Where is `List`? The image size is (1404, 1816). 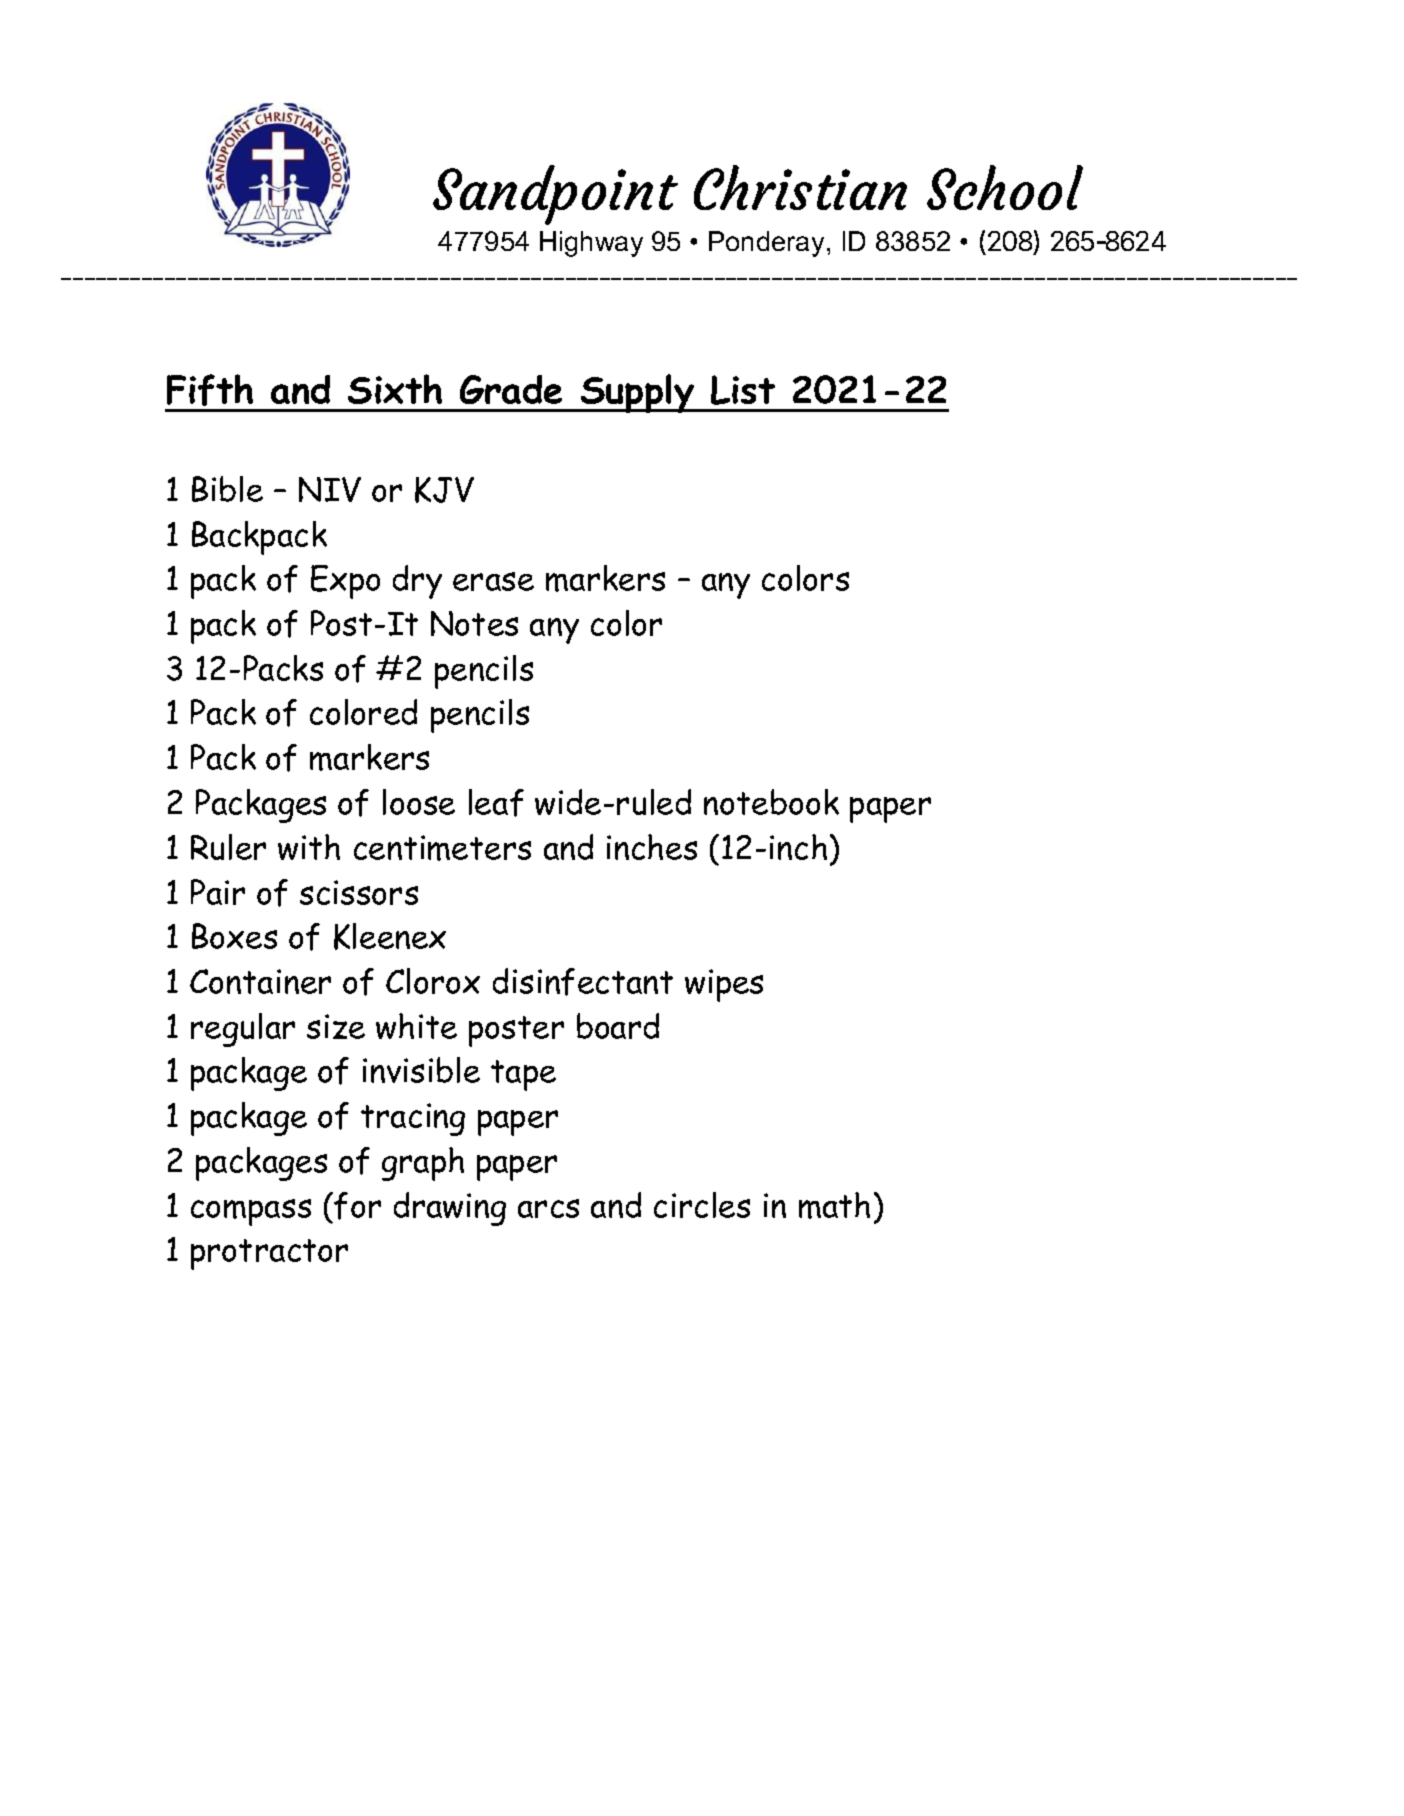
List is located at coordinates (743, 390).
